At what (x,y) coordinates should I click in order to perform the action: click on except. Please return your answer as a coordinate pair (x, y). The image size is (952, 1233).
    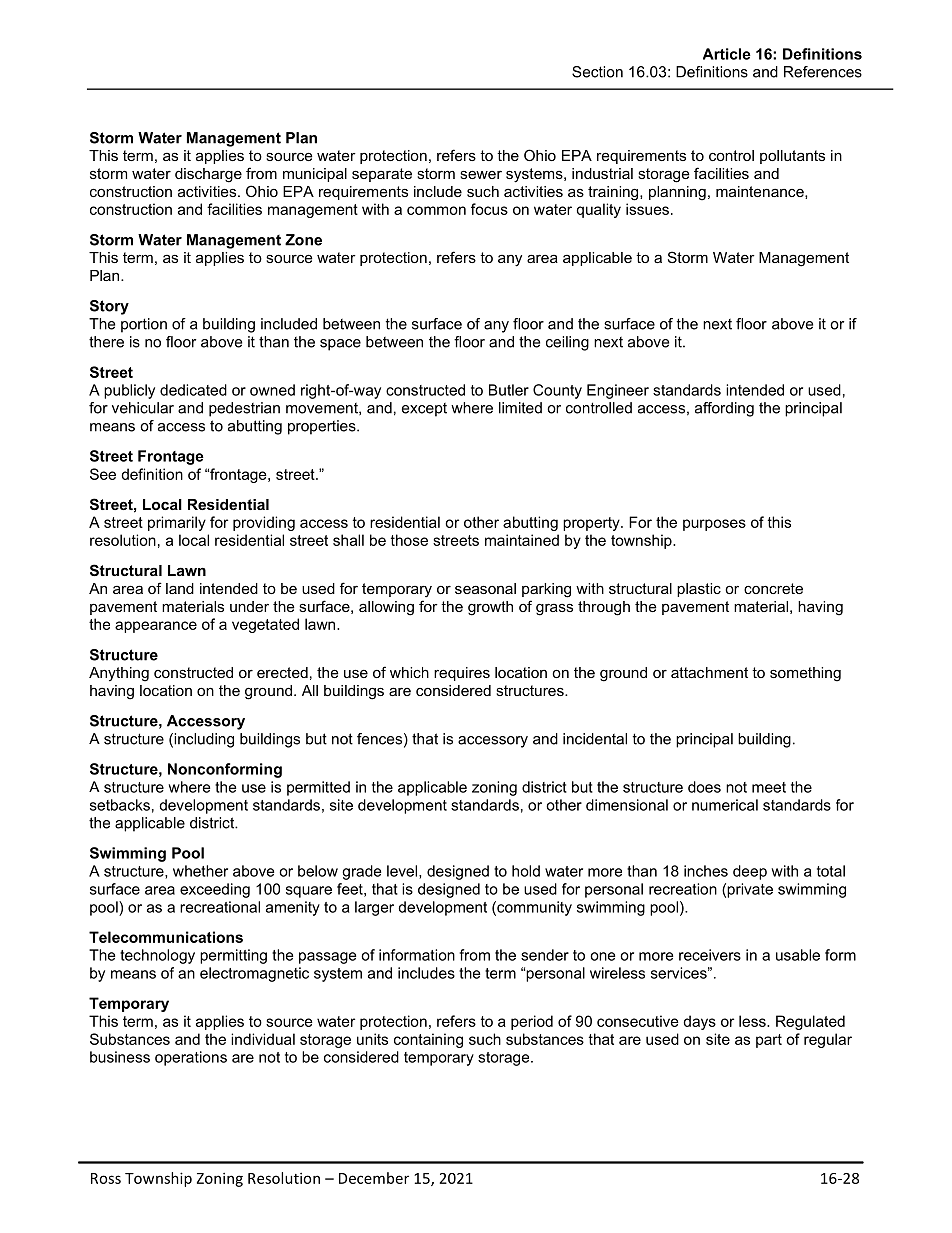
    Looking at the image, I should click on (424, 410).
